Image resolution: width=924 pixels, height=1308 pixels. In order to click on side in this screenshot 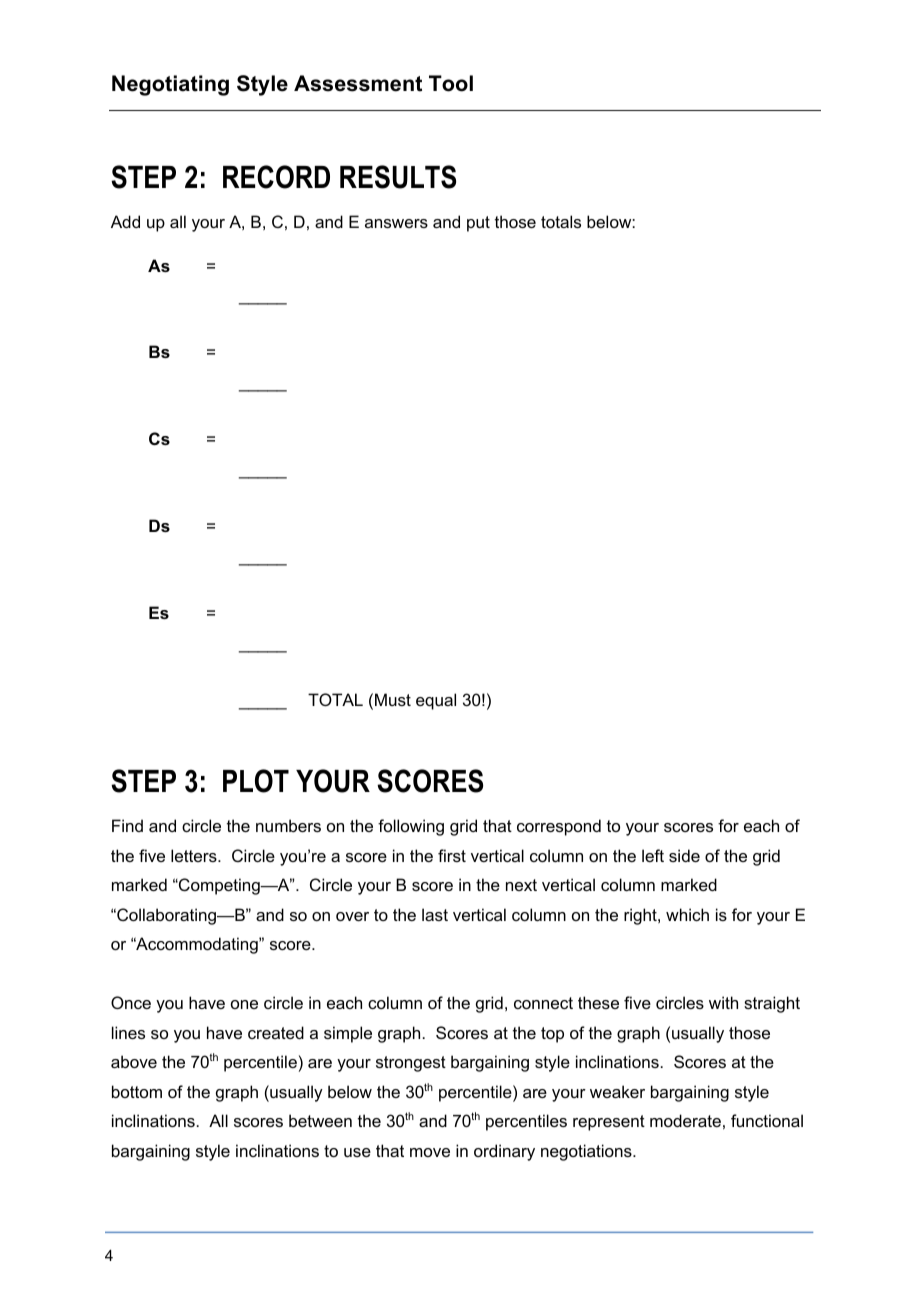, I will do `click(684, 855)`.
